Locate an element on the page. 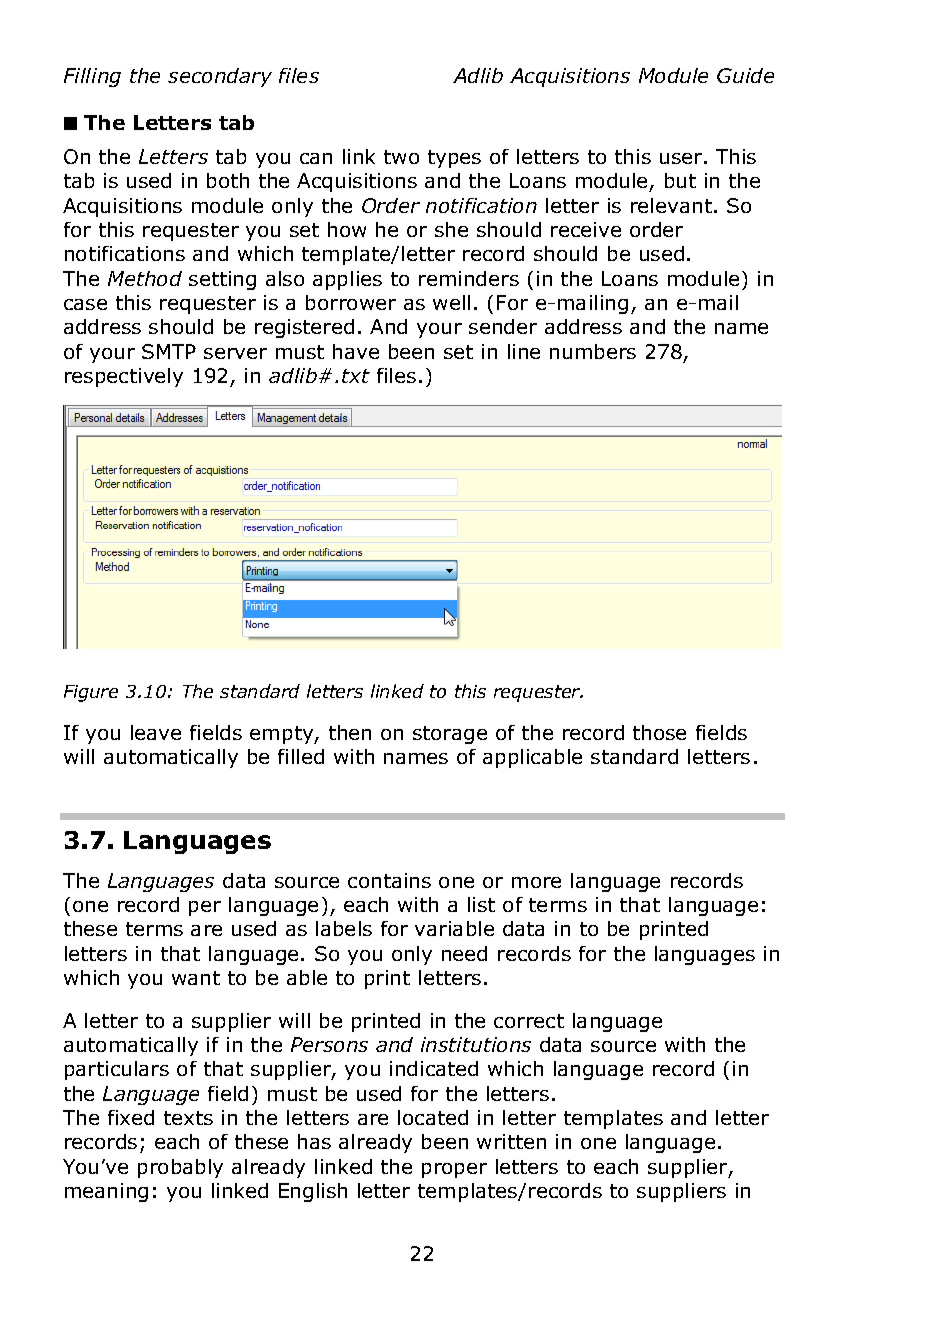 The image size is (940, 1329). probably is located at coordinates (180, 1168).
